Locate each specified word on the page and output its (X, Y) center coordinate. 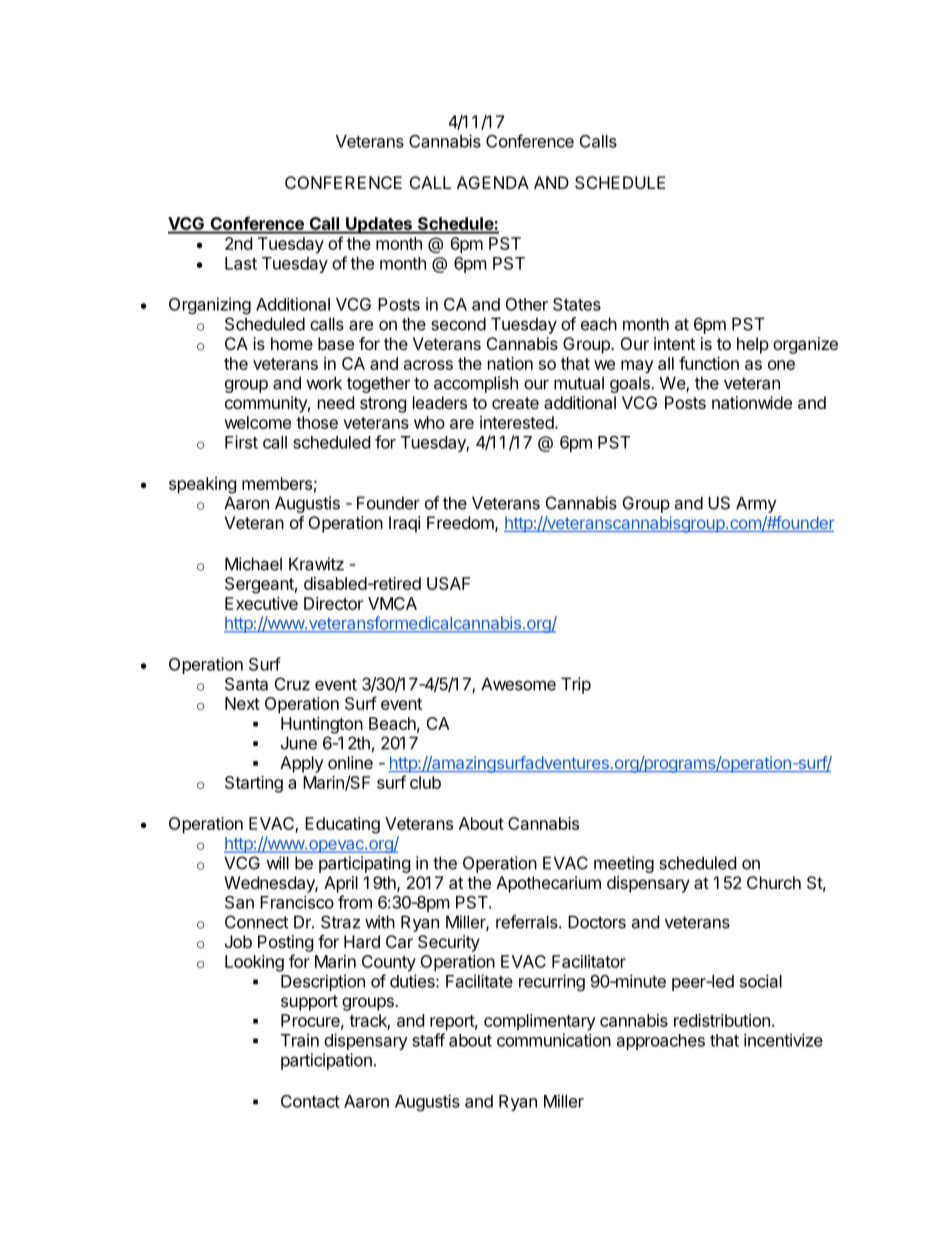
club (425, 782)
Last (241, 263)
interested (518, 422)
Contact (310, 1101)
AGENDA (493, 182)
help (753, 345)
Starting (254, 784)
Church (774, 882)
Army (756, 504)
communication (554, 1040)
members (277, 483)
